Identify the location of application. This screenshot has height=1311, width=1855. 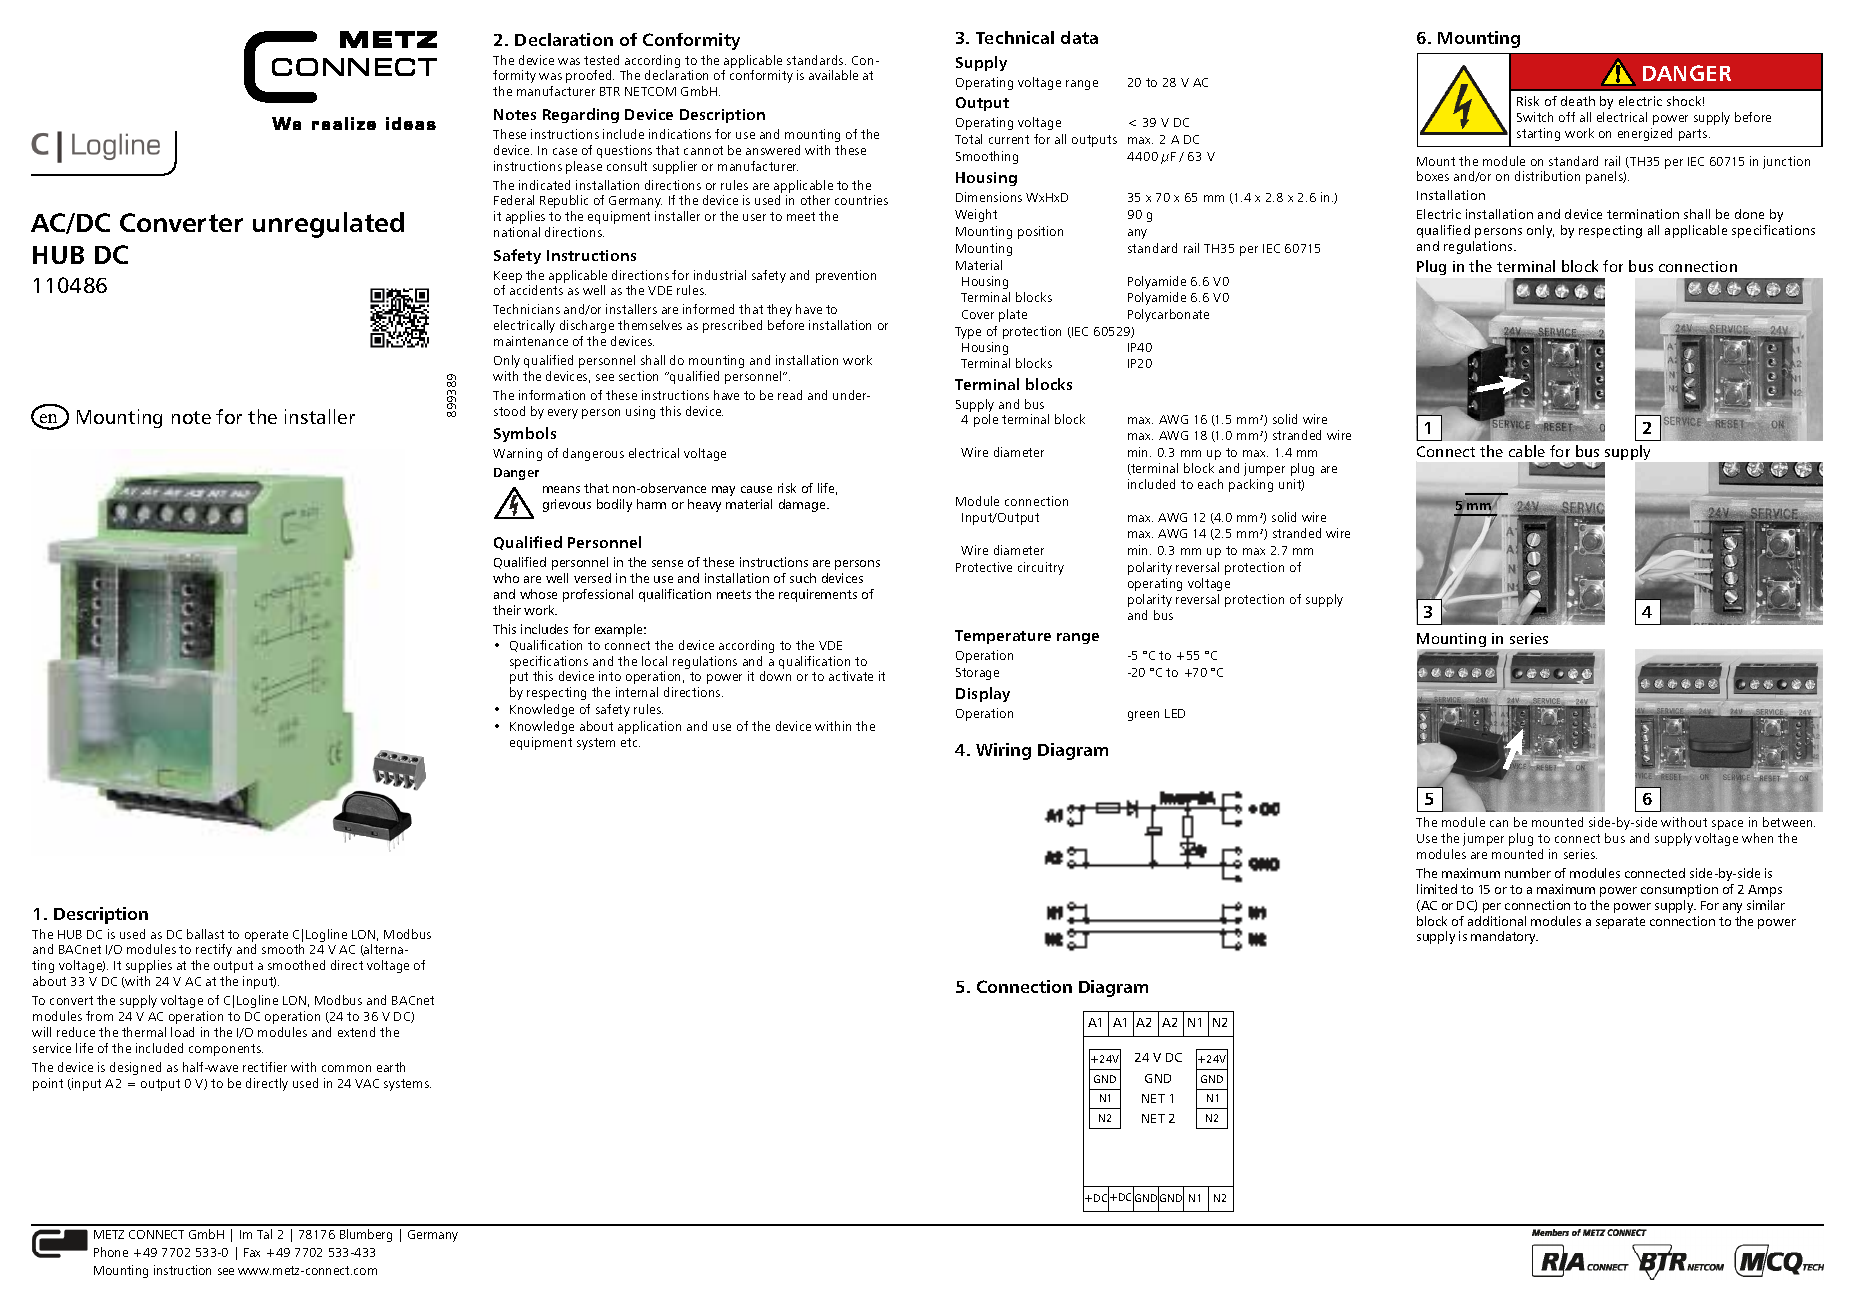
(649, 727).
